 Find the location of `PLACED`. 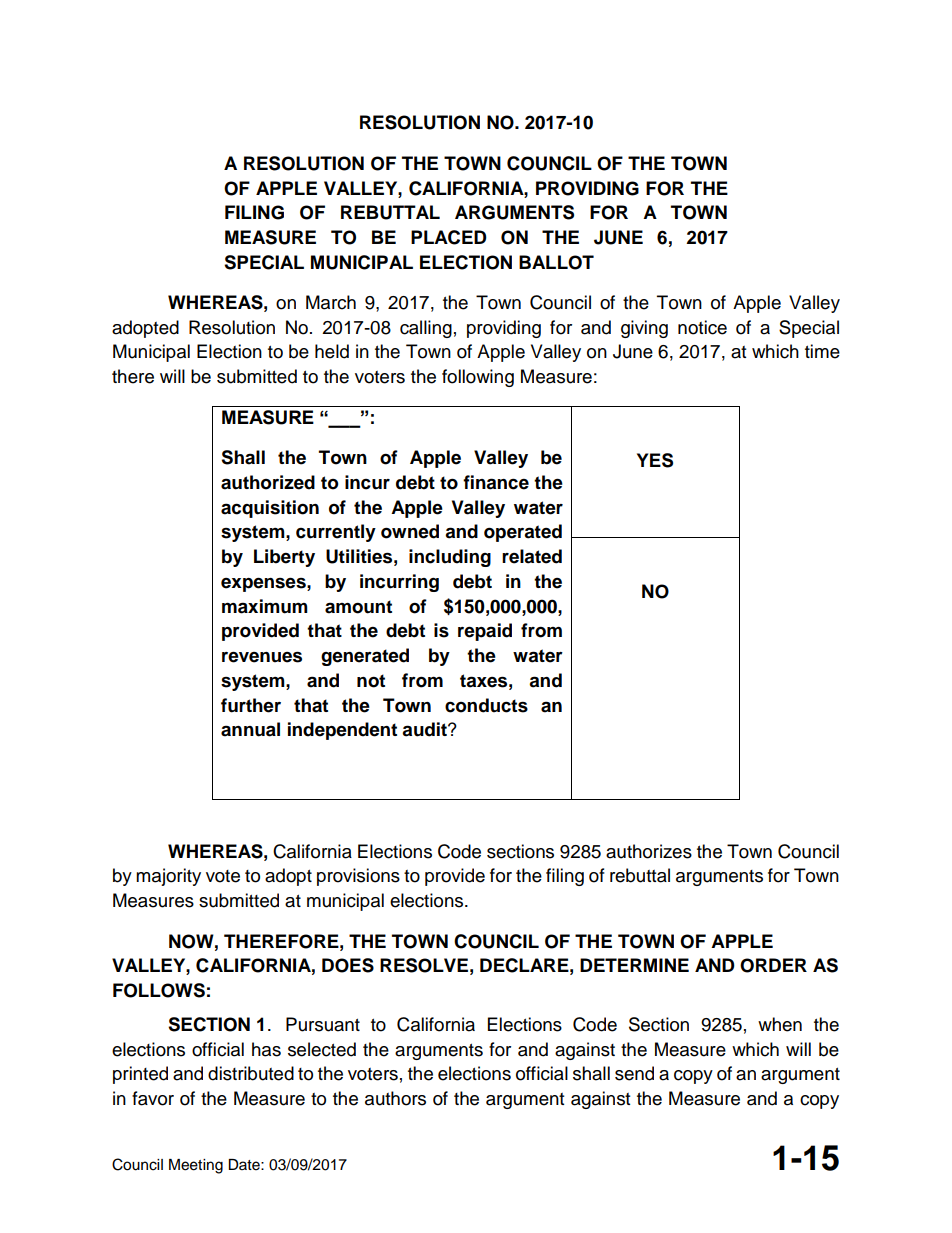

PLACED is located at coordinates (449, 237).
